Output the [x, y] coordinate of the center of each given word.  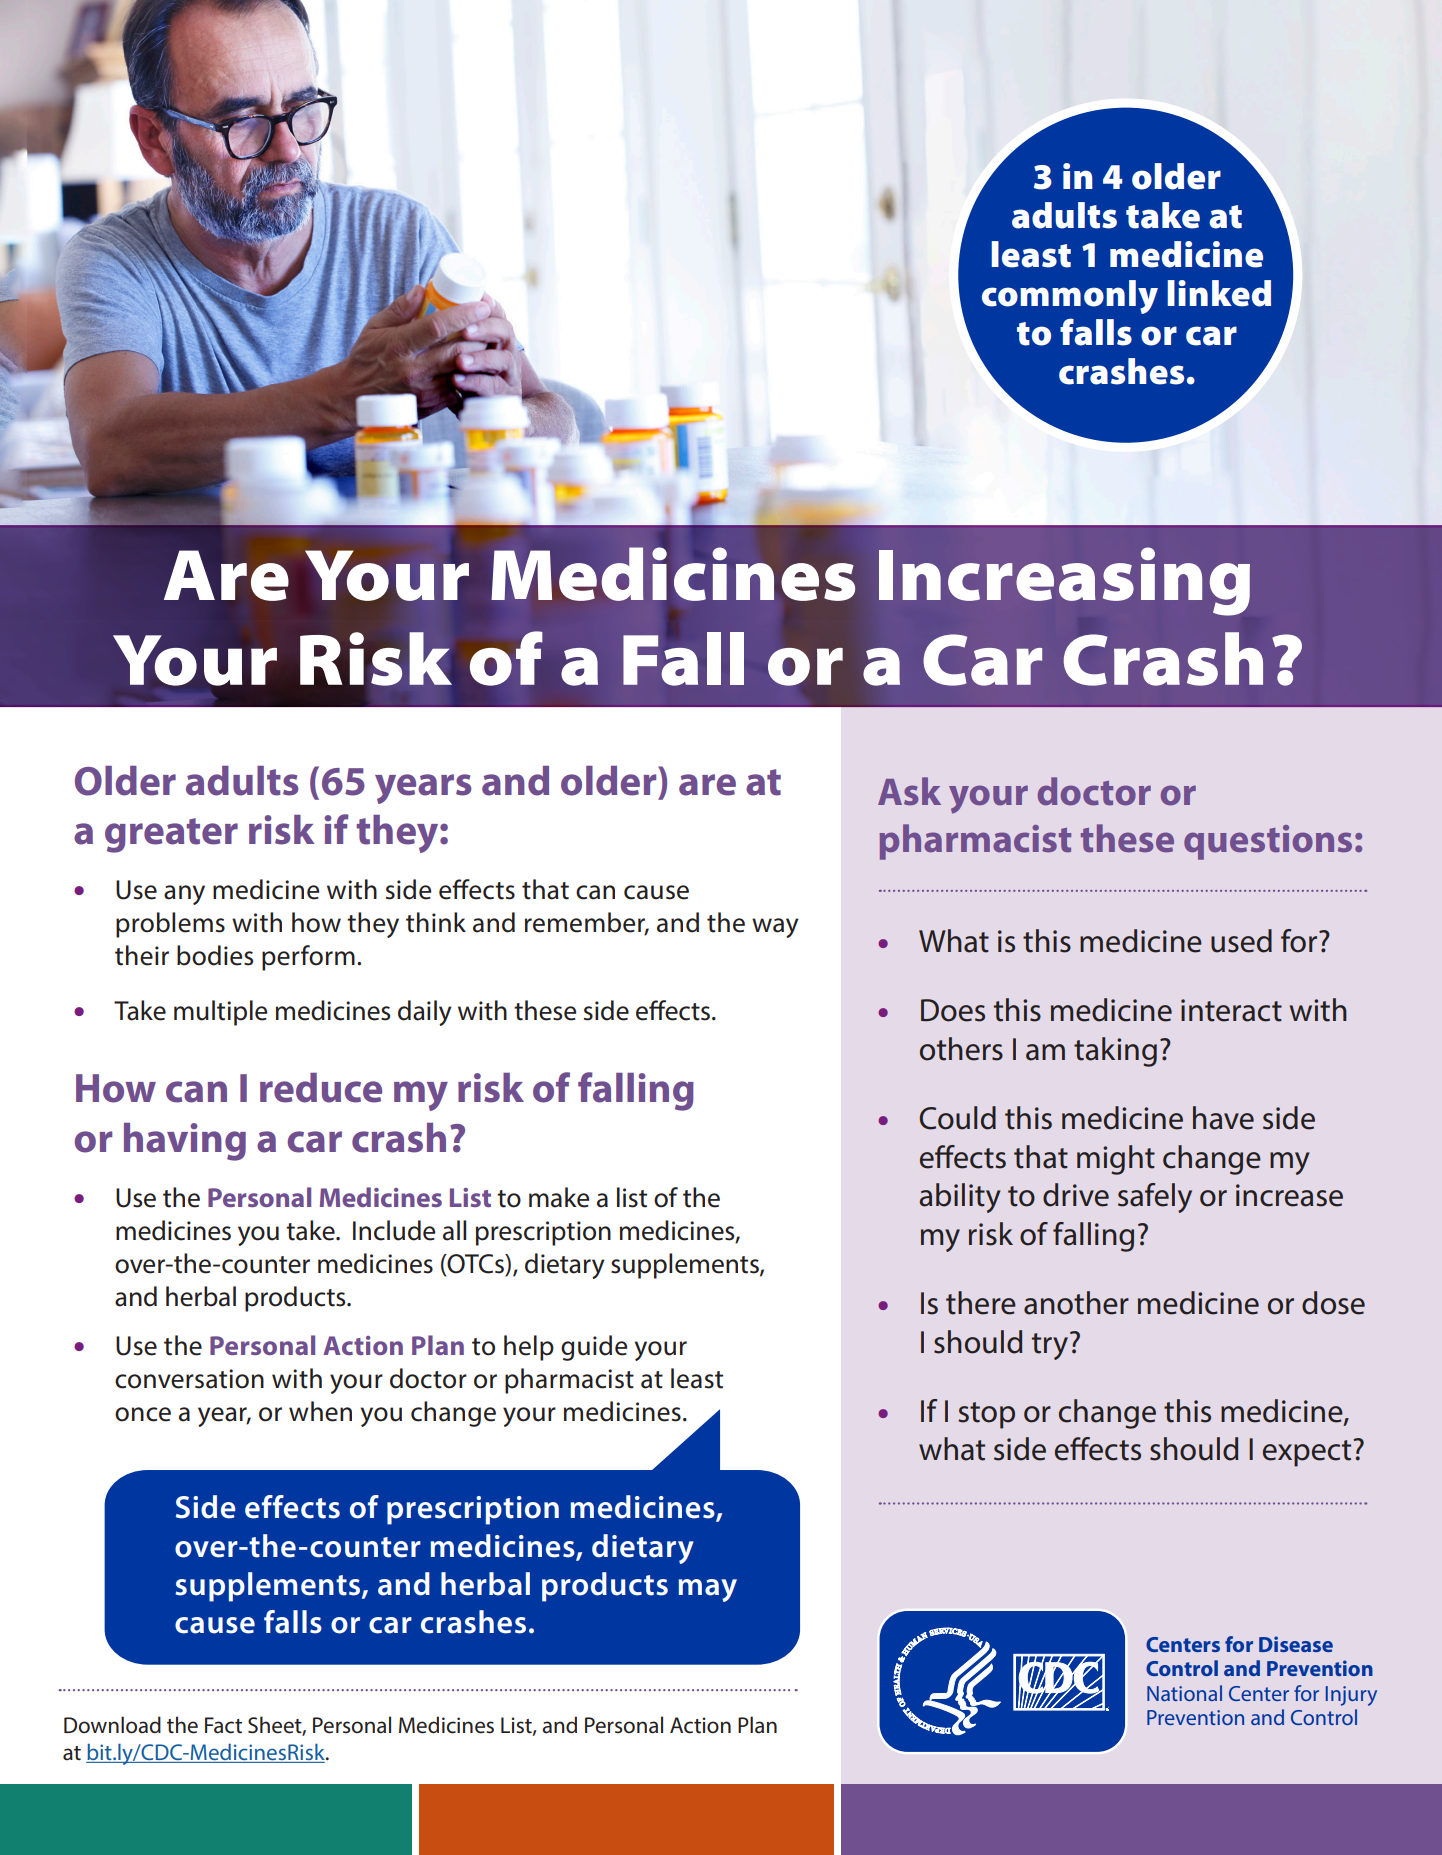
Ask [909, 791]
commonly [1070, 297]
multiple [220, 1013]
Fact [223, 1725]
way [775, 928]
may [708, 1590]
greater [171, 835]
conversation [189, 1379]
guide [594, 1348]
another [1076, 1303]
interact [1231, 1010]
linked [1219, 293]
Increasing [1064, 581]
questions [1268, 842]
